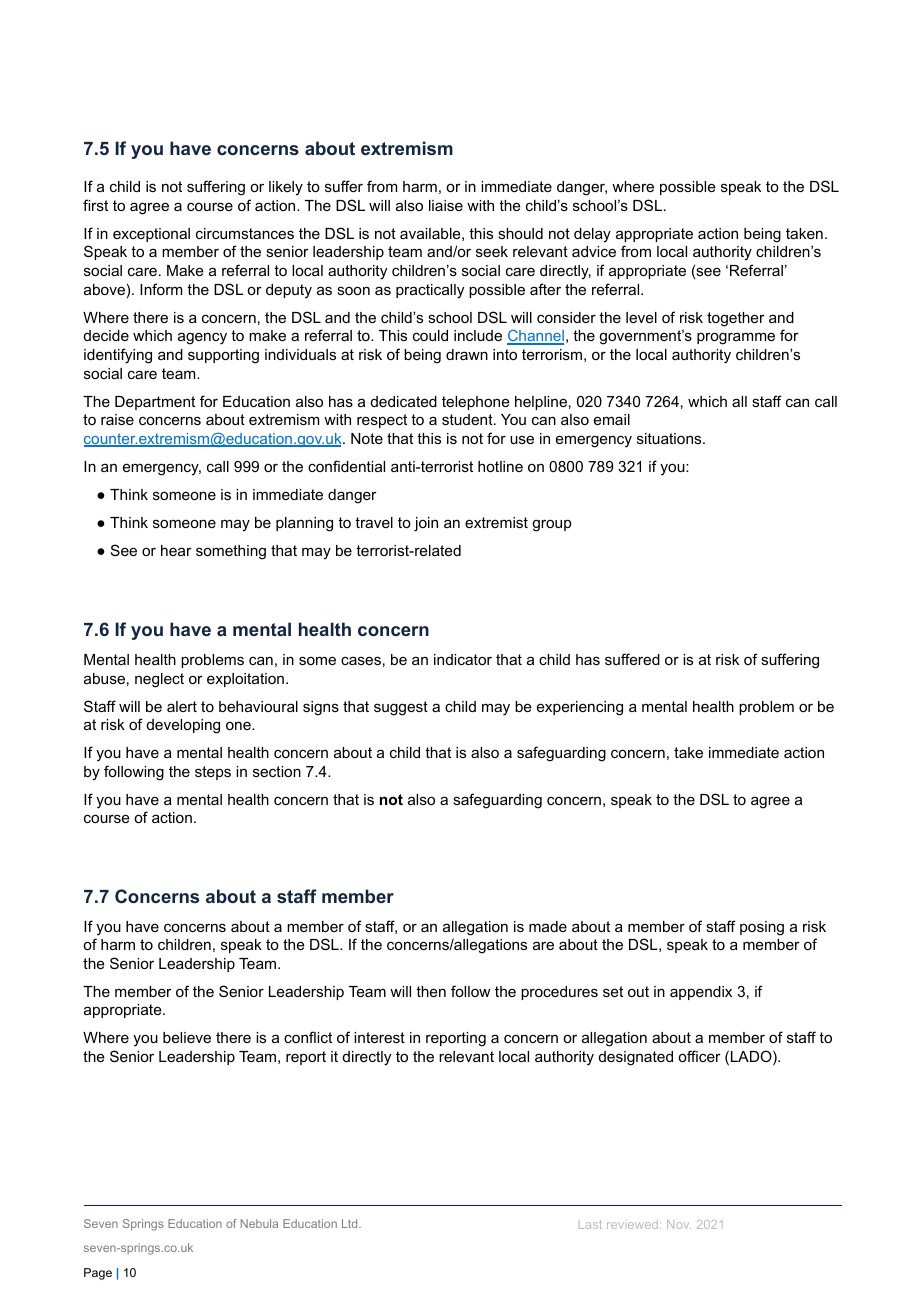  Describe the element at coordinates (670, 438) in the screenshot. I see `situations` at that location.
